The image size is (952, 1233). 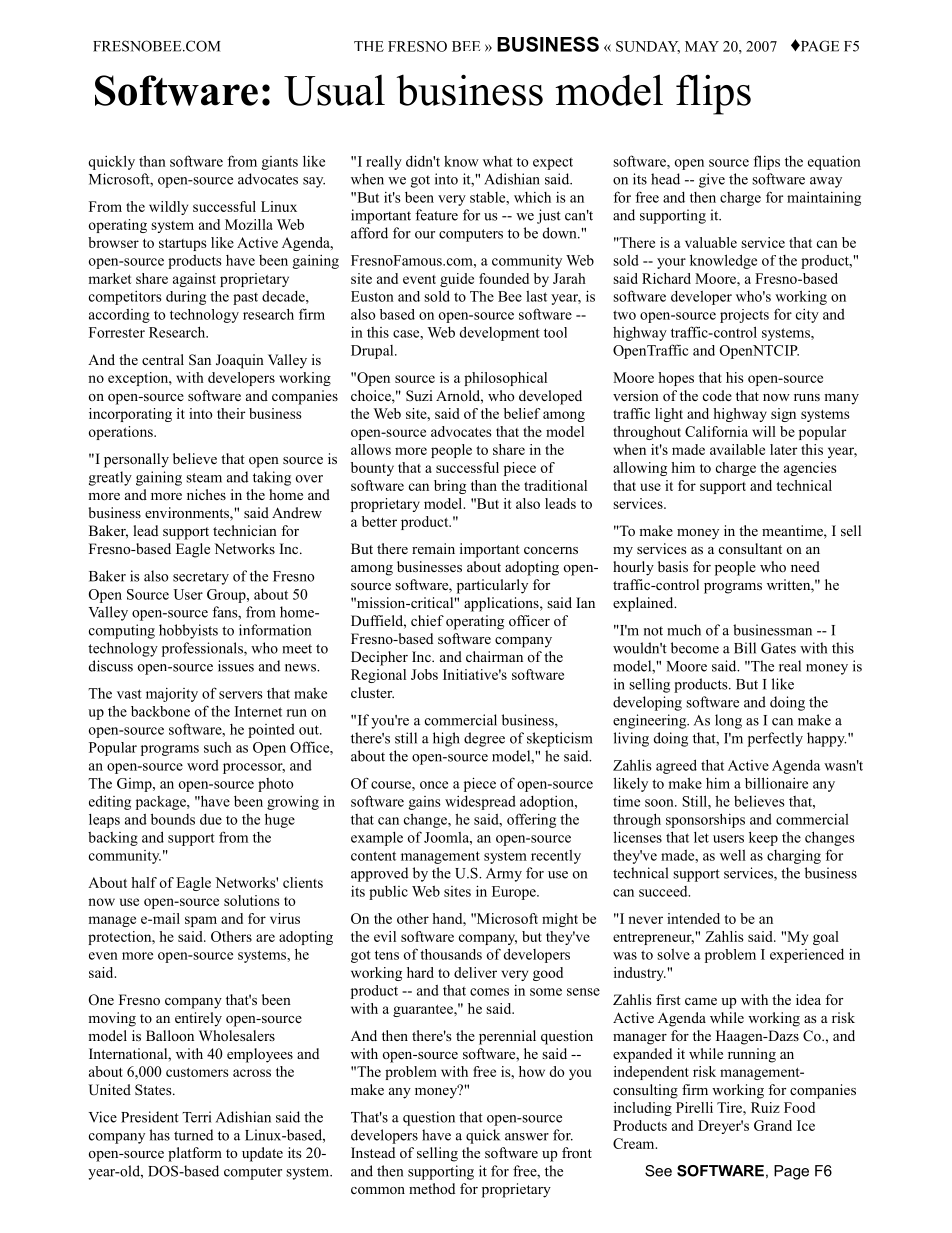 What do you see at coordinates (451, 954) in the image?
I see `thousands` at bounding box center [451, 954].
